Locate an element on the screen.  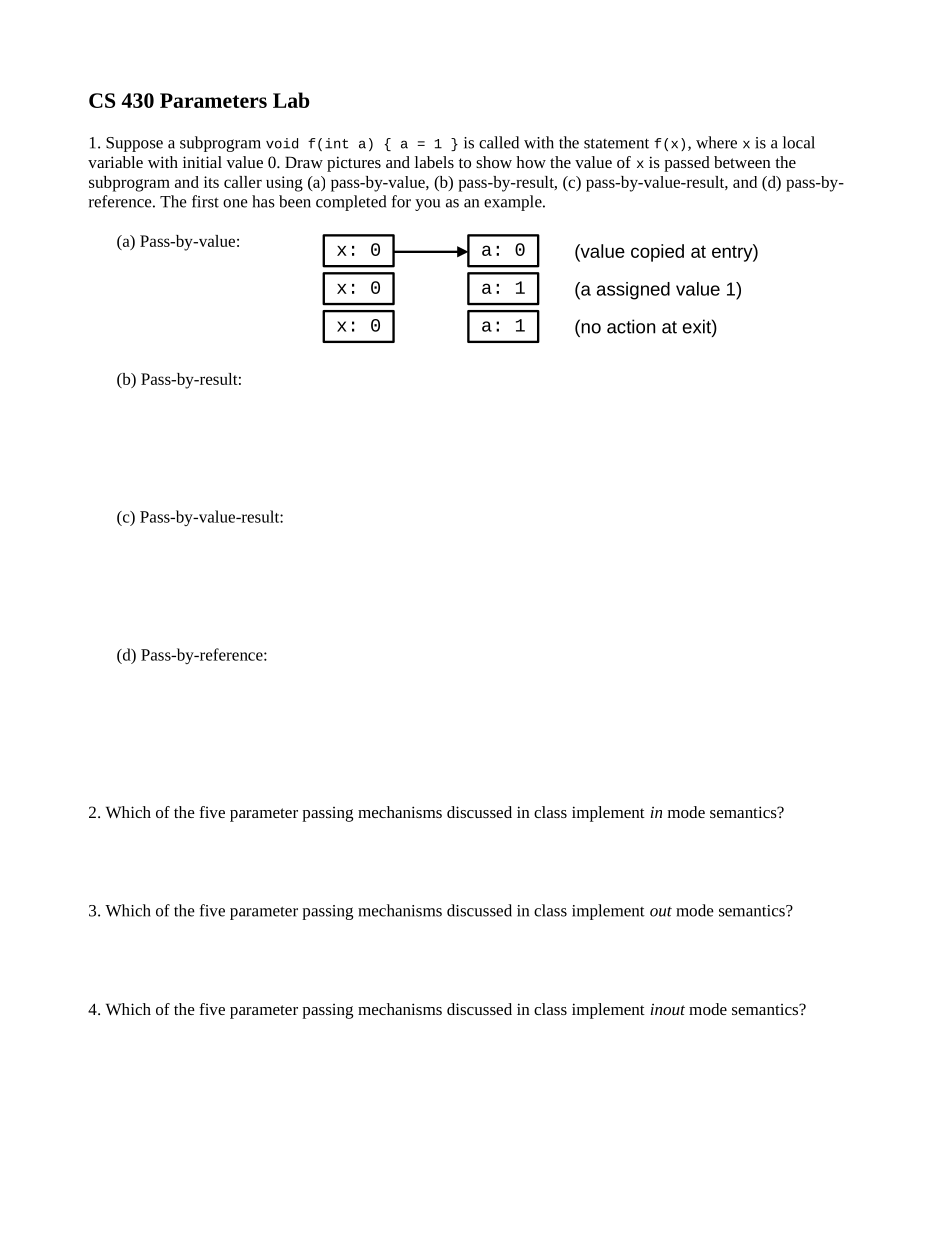
action is located at coordinates (631, 326).
